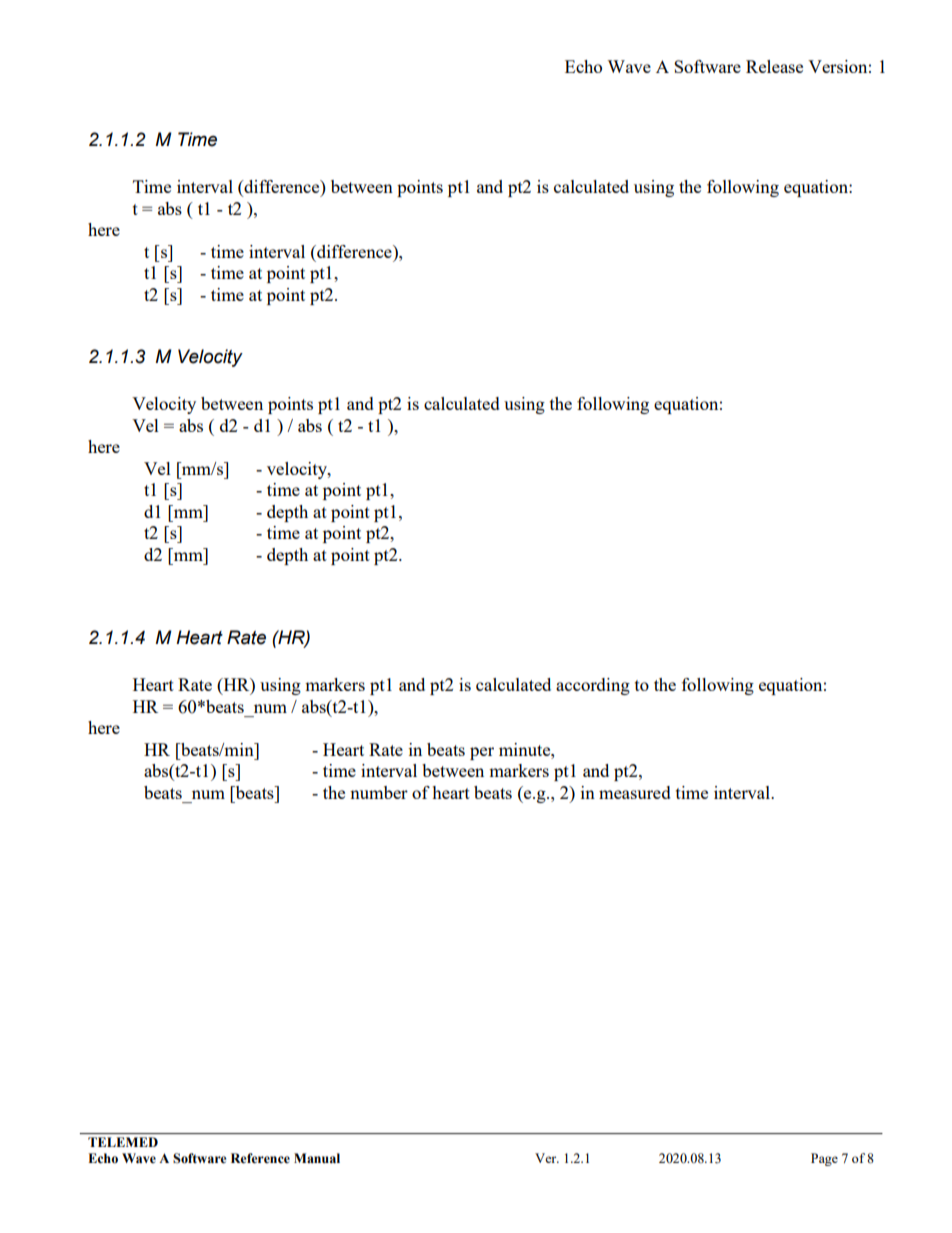  I want to click on number, so click(379, 792).
